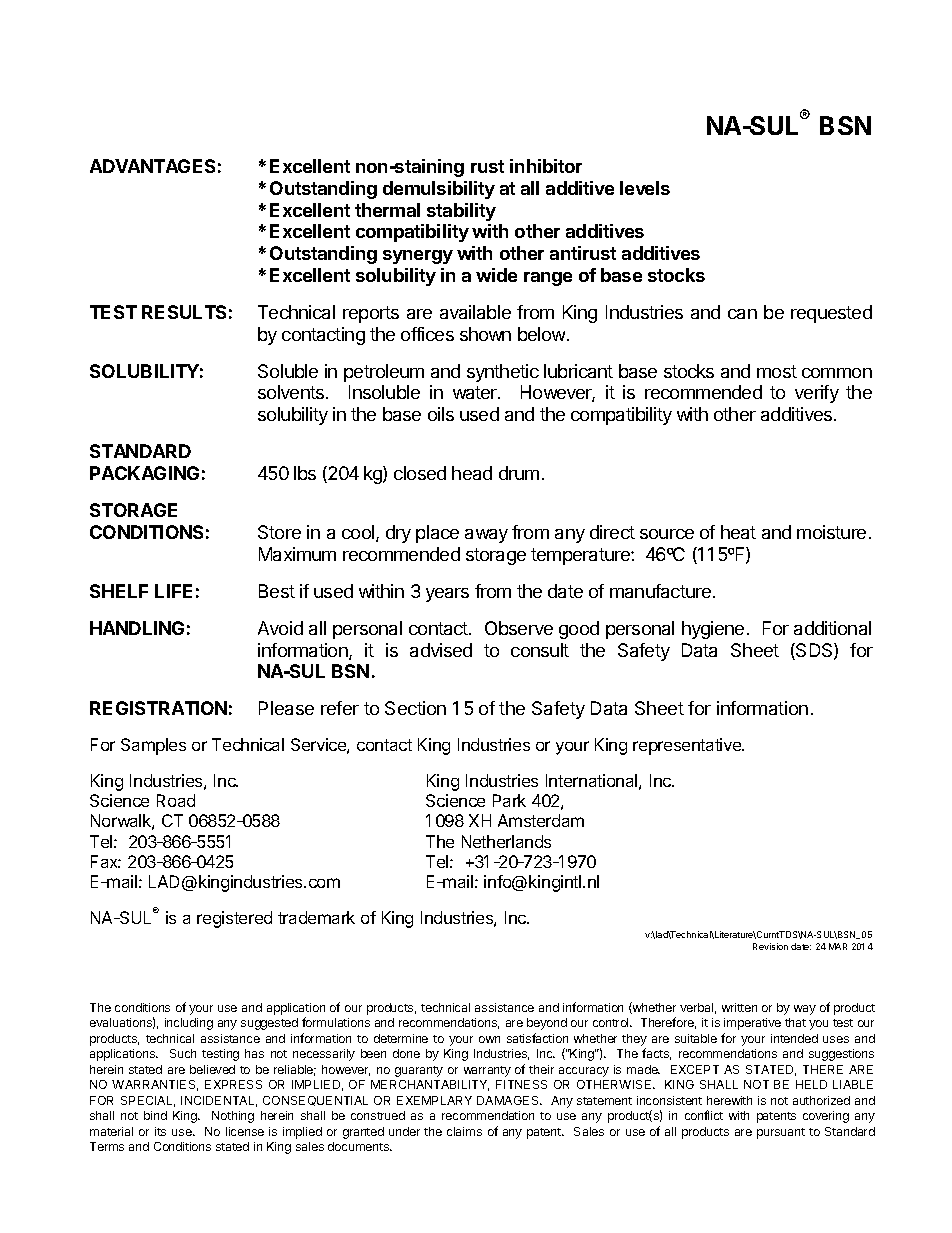 This page has height=1233, width=952. What do you see at coordinates (184, 312) in the page?
I see `RESULTS` at bounding box center [184, 312].
